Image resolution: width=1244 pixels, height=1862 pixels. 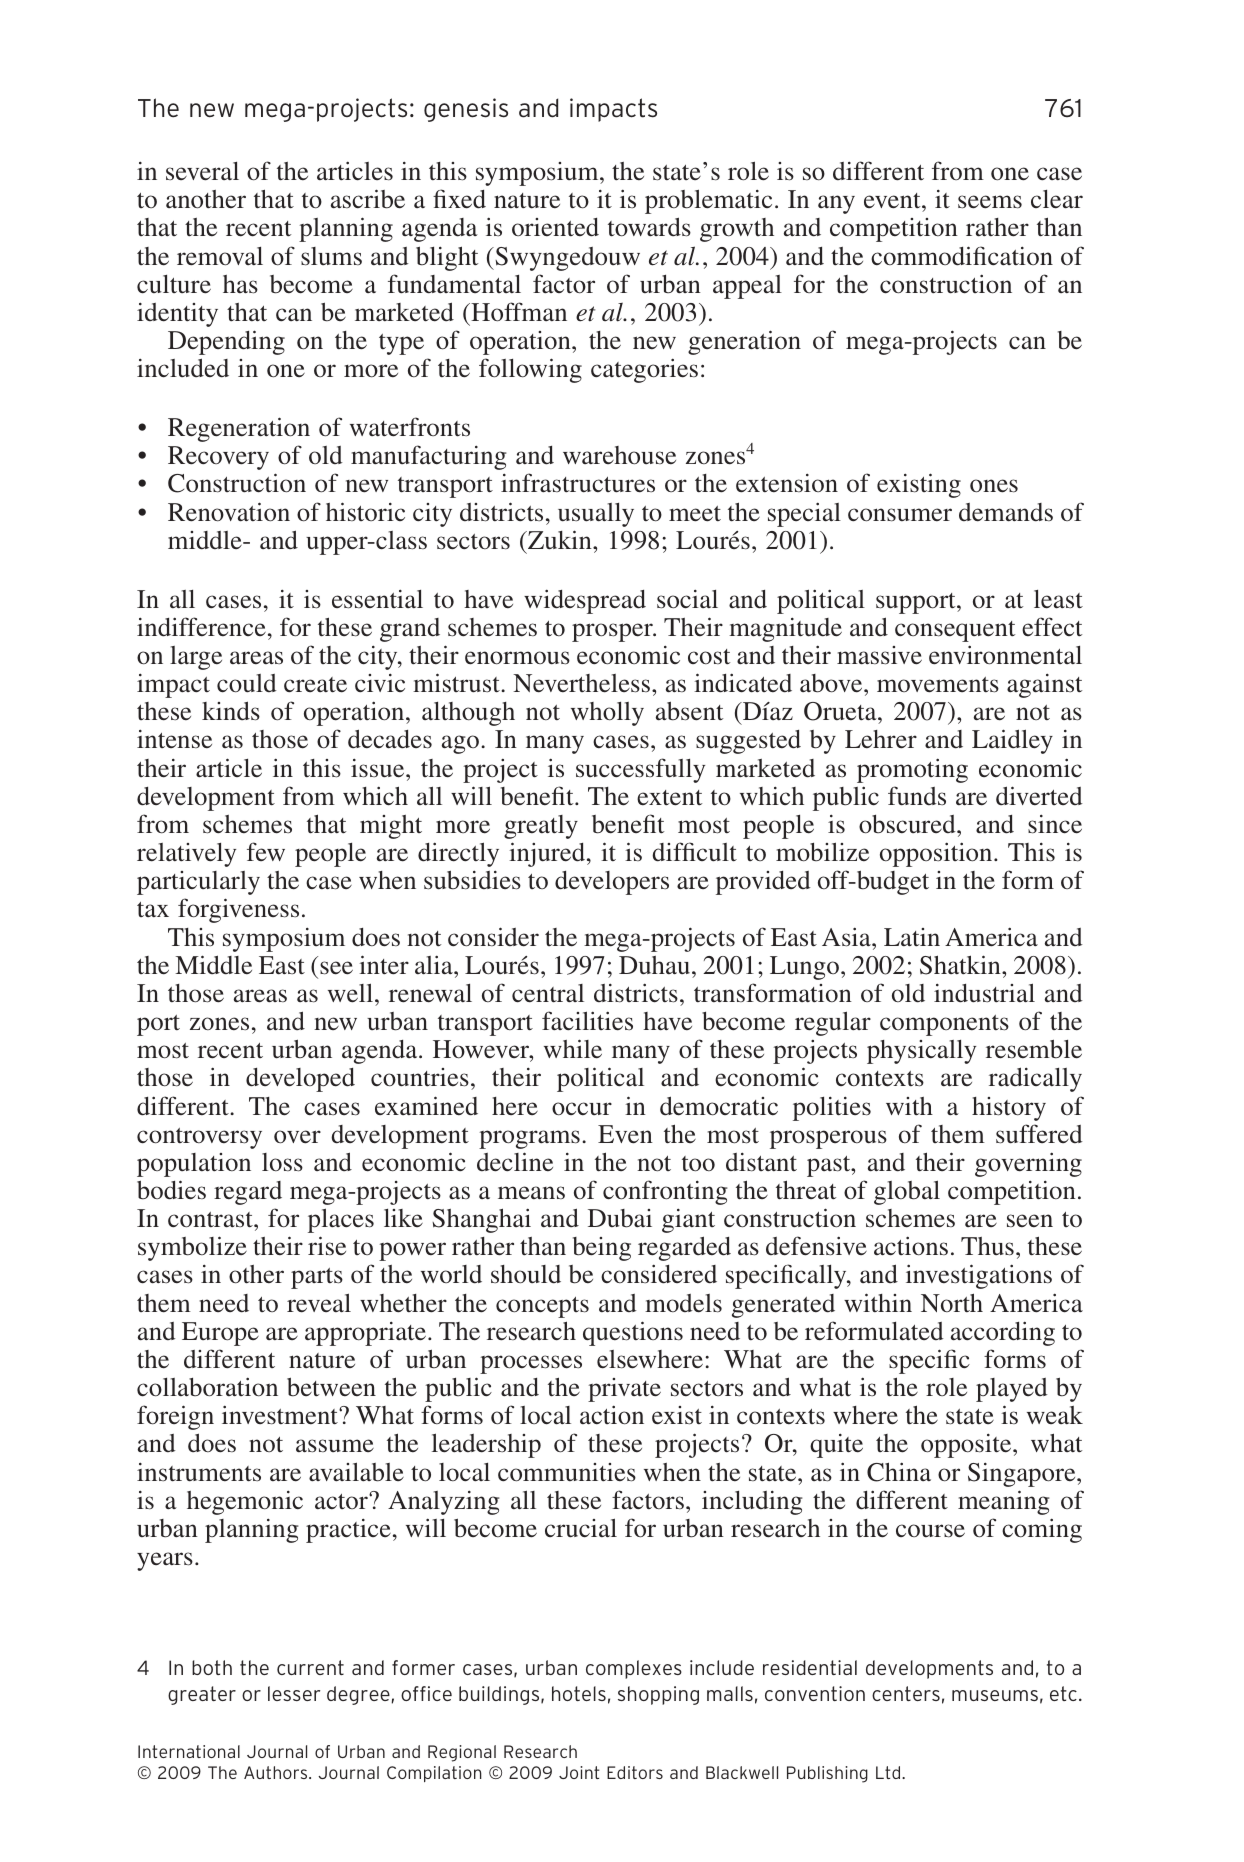 I want to click on towards, so click(x=649, y=227).
